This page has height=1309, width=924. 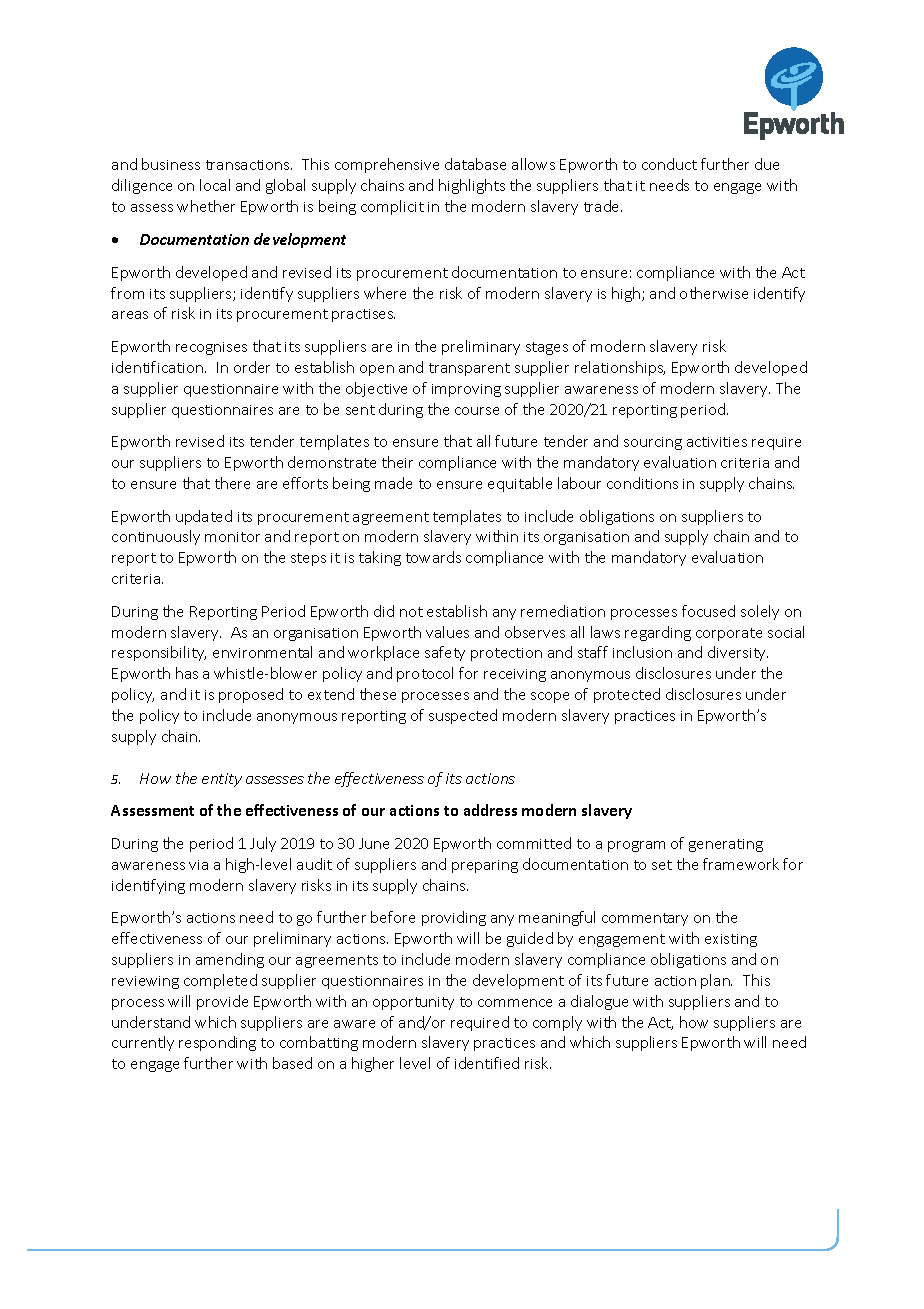 I want to click on identified, so click(x=487, y=1063).
